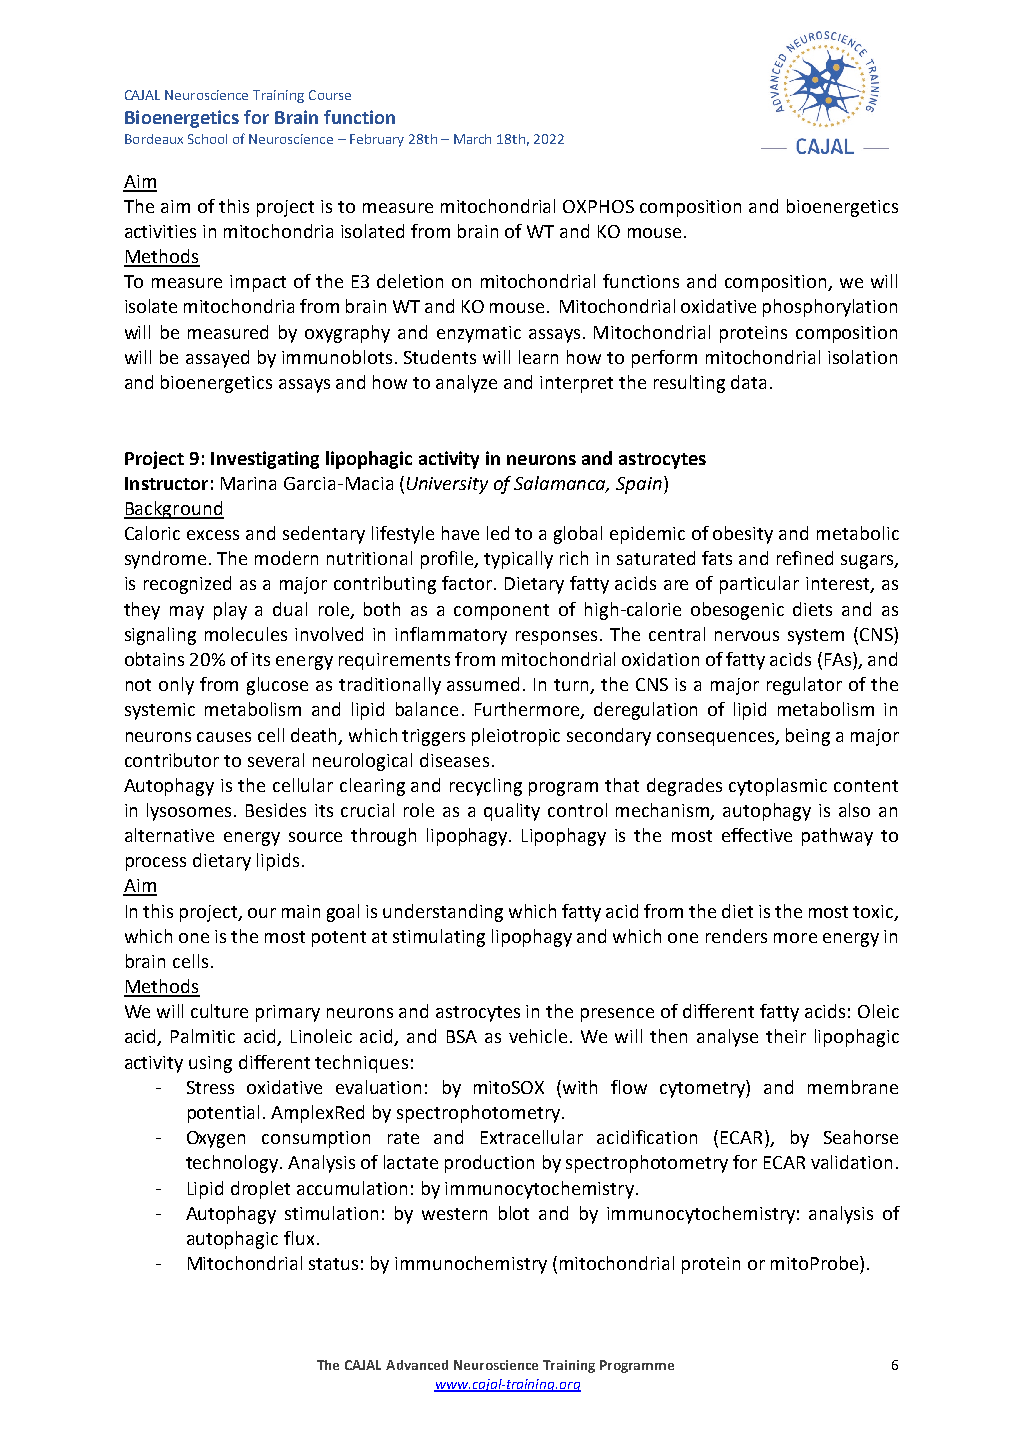 This page has height=1447, width=1023. I want to click on Advanced, so click(417, 1365).
